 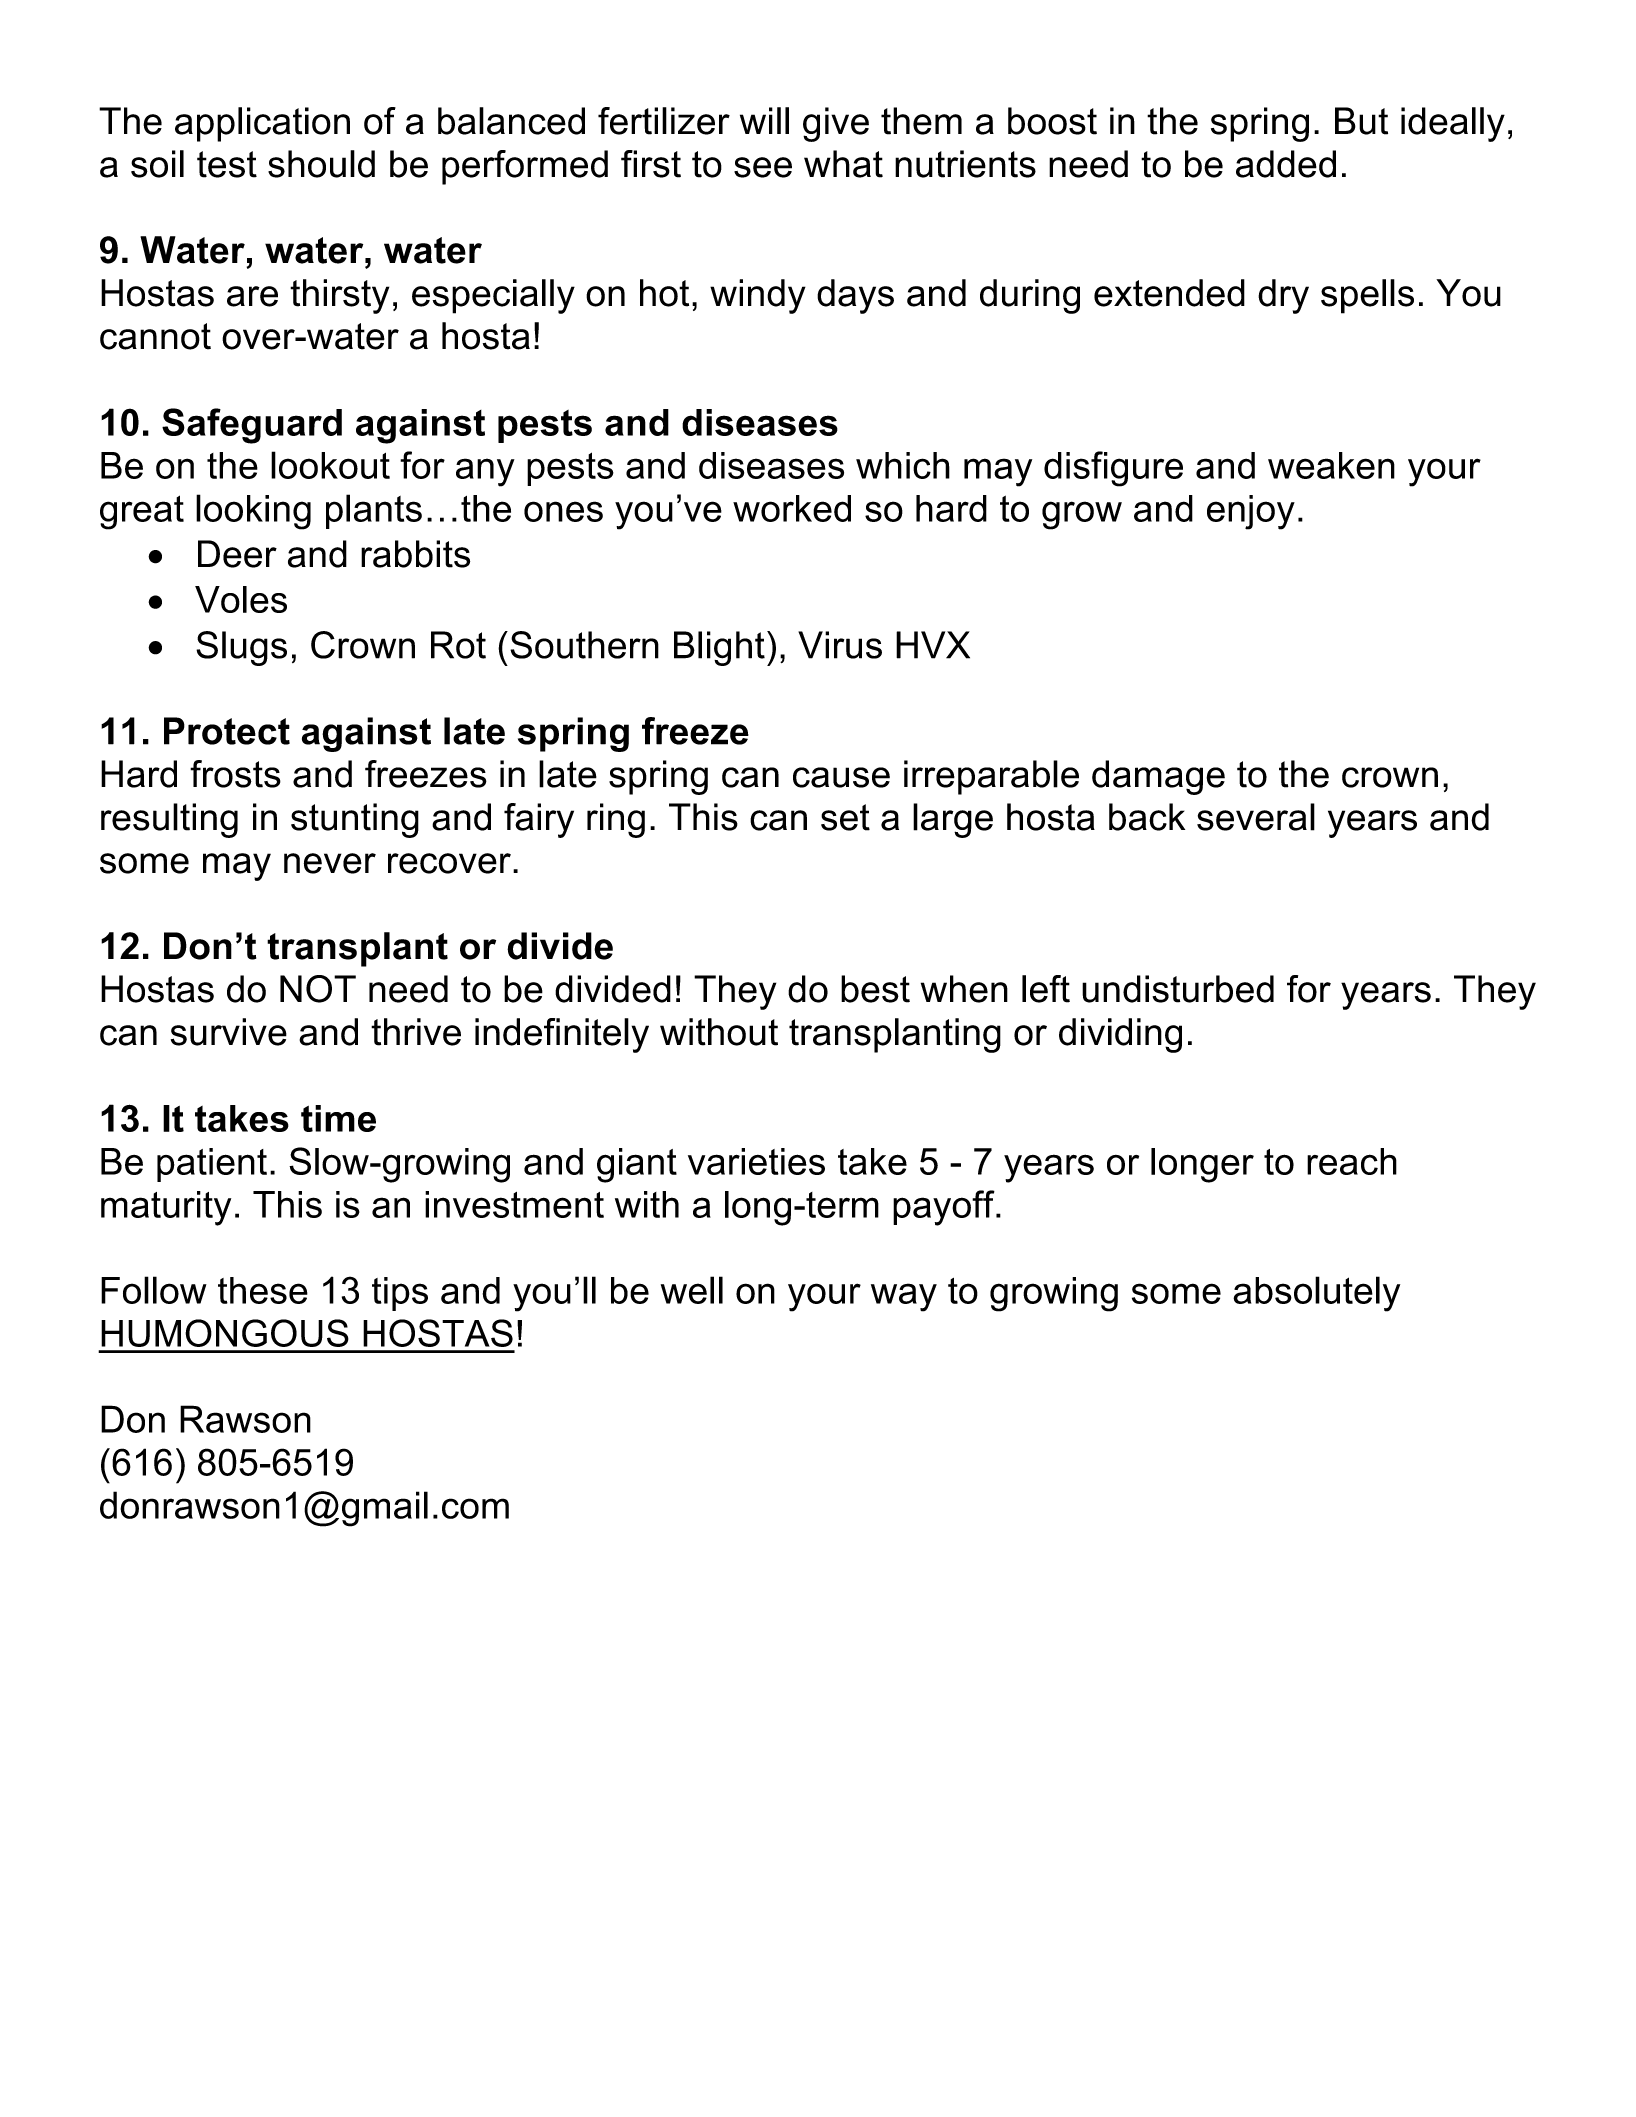 I want to click on never, so click(x=330, y=863).
